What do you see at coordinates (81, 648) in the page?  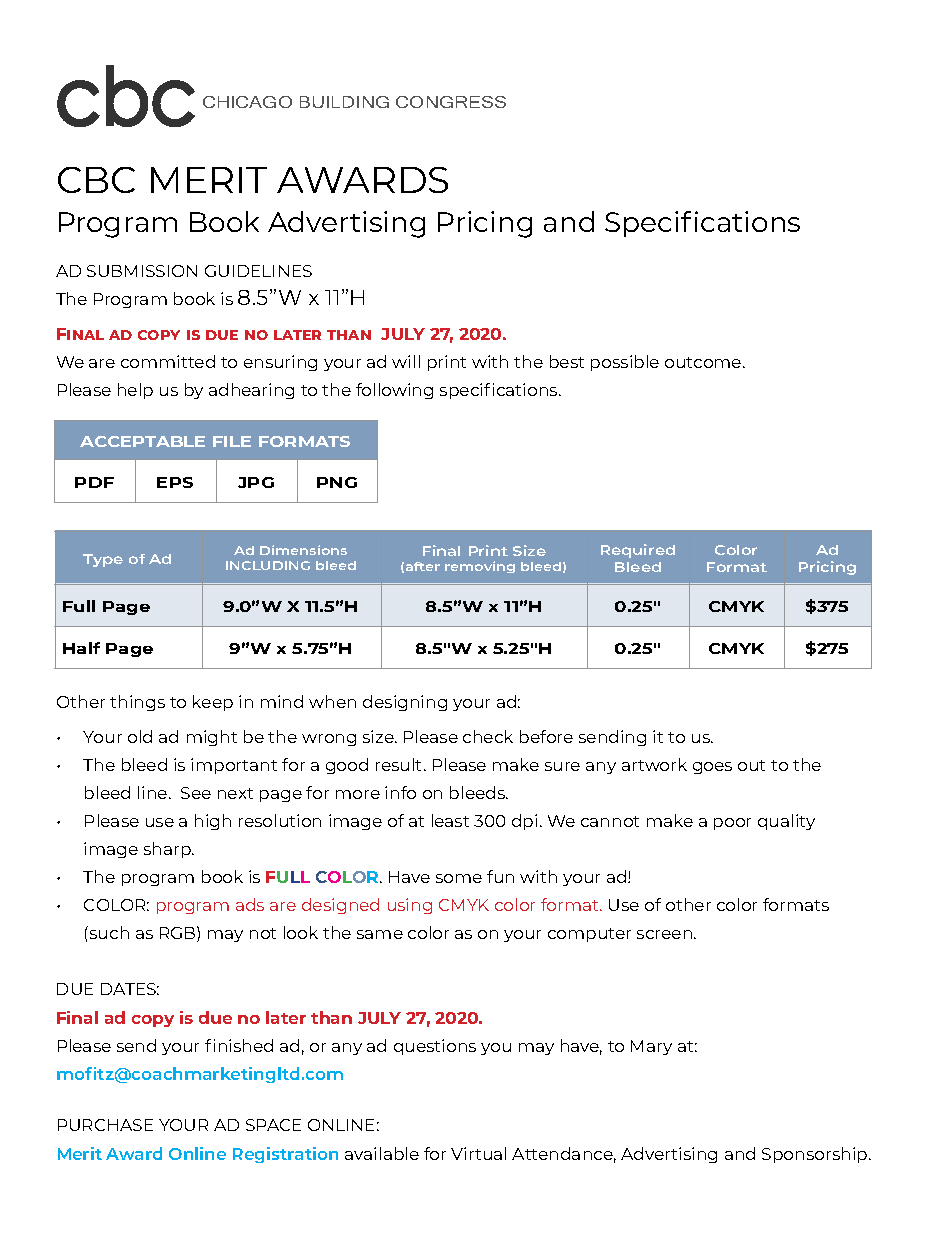 I see `Half` at bounding box center [81, 648].
